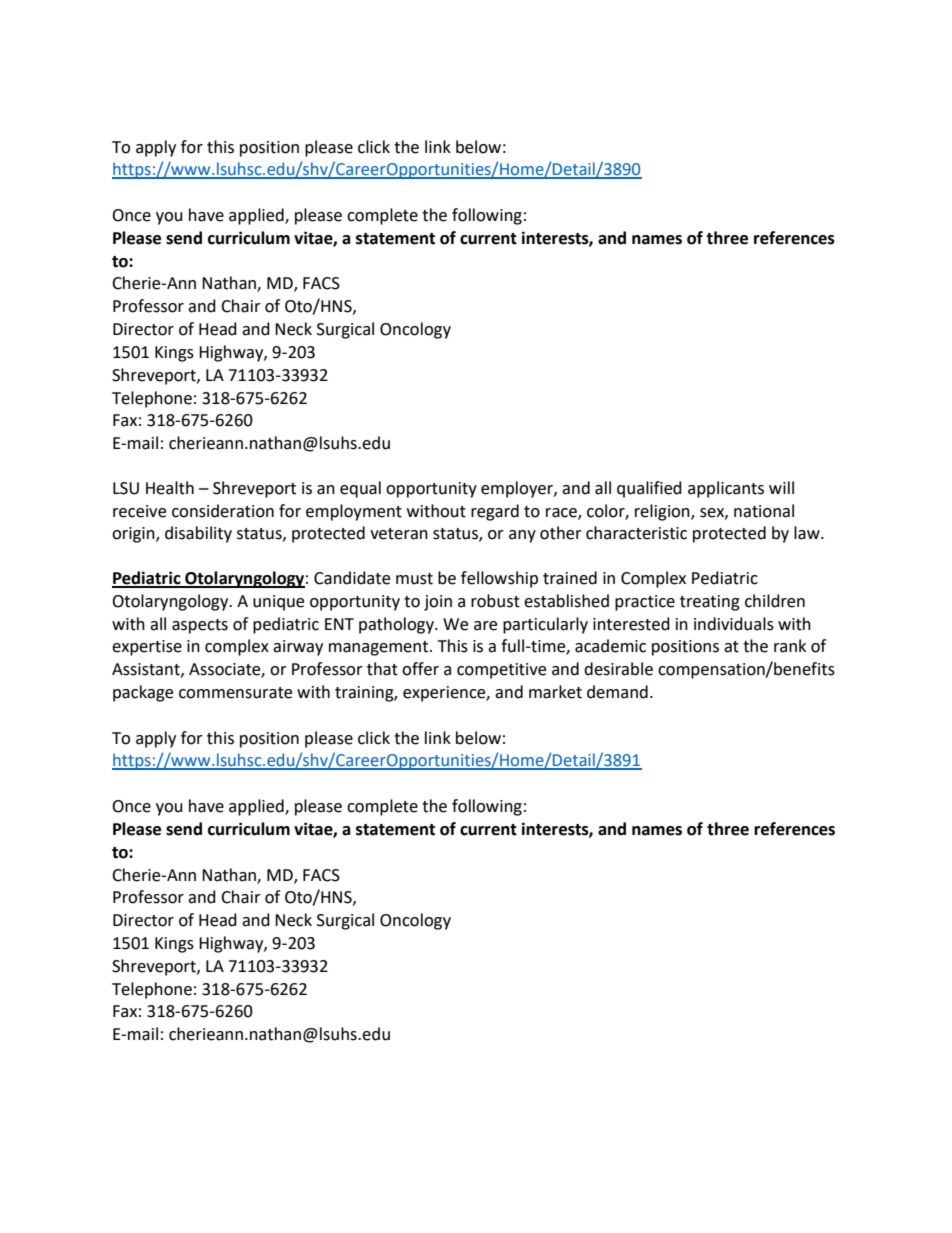 The image size is (952, 1233). I want to click on demand, so click(617, 692).
